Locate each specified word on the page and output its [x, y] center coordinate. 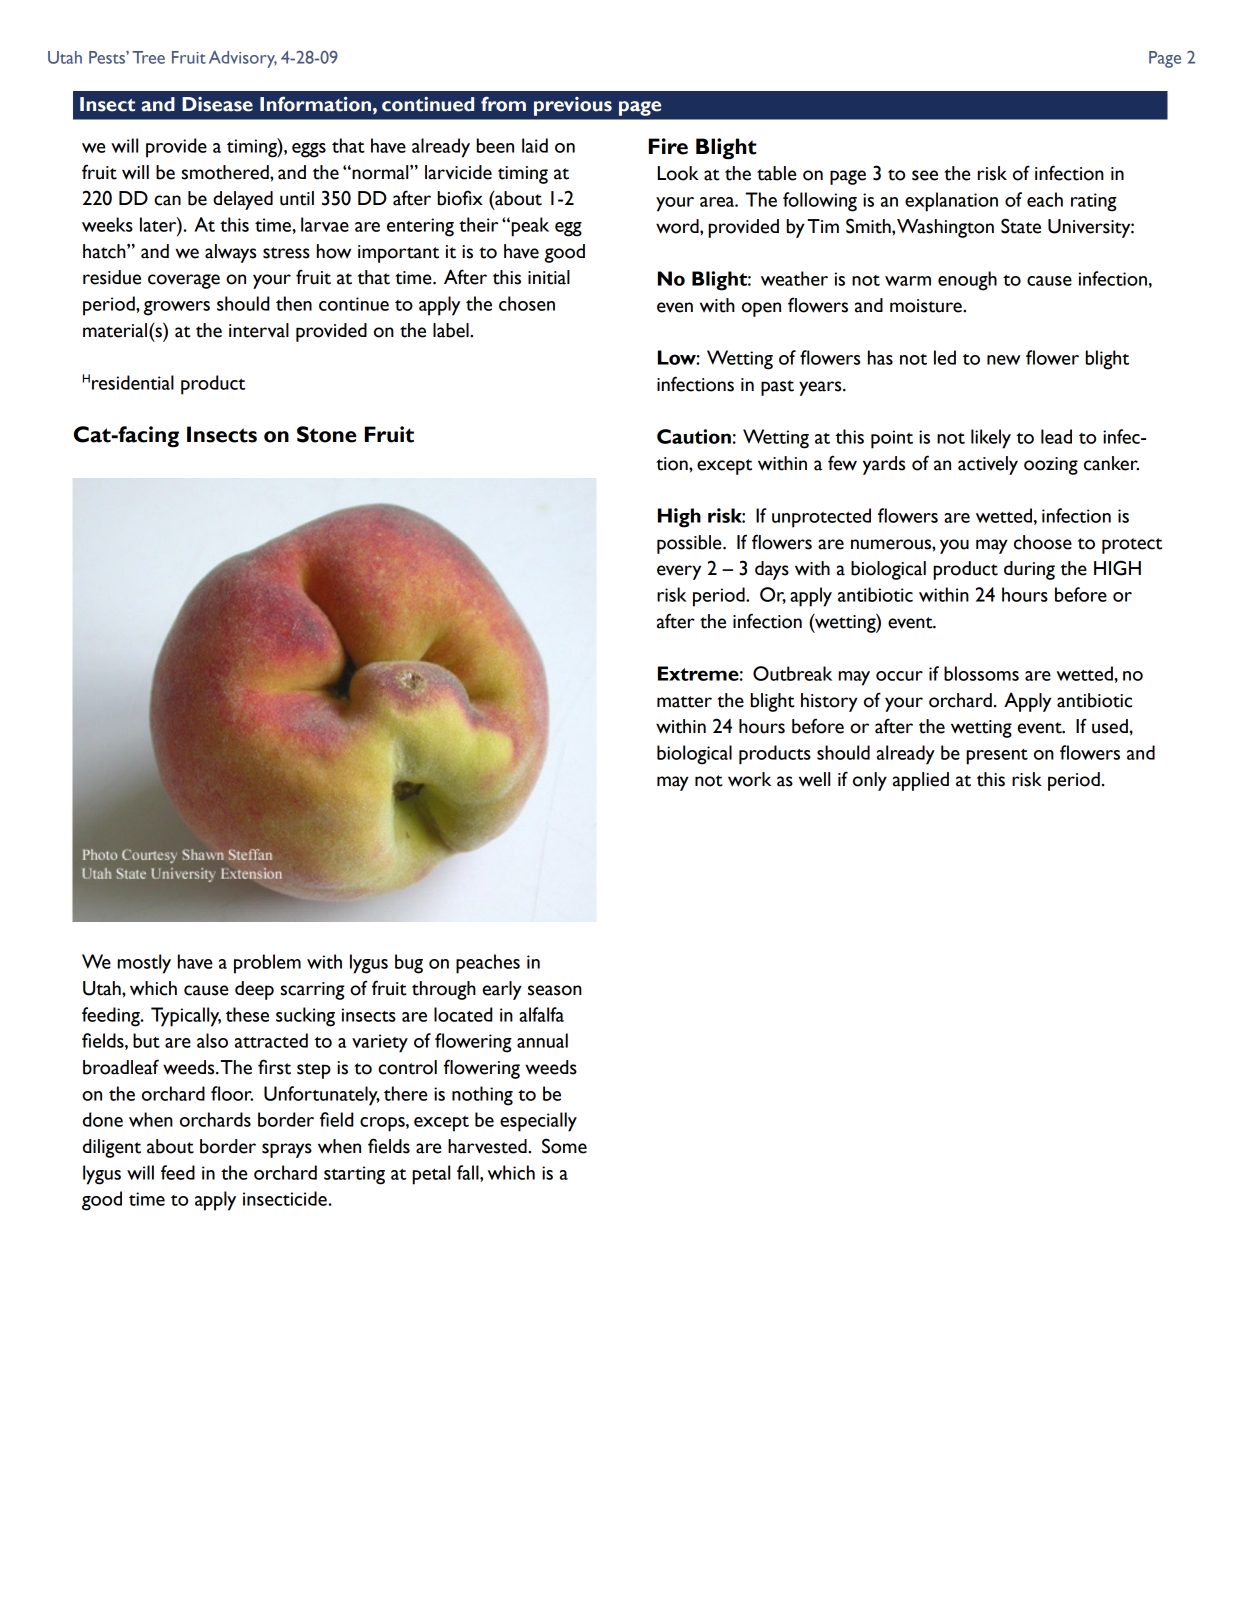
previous [573, 106]
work [749, 779]
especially [538, 1122]
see [925, 175]
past [777, 388]
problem [267, 964]
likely [991, 439]
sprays [287, 1150]
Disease [217, 104]
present [997, 757]
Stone [327, 434]
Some [564, 1146]
